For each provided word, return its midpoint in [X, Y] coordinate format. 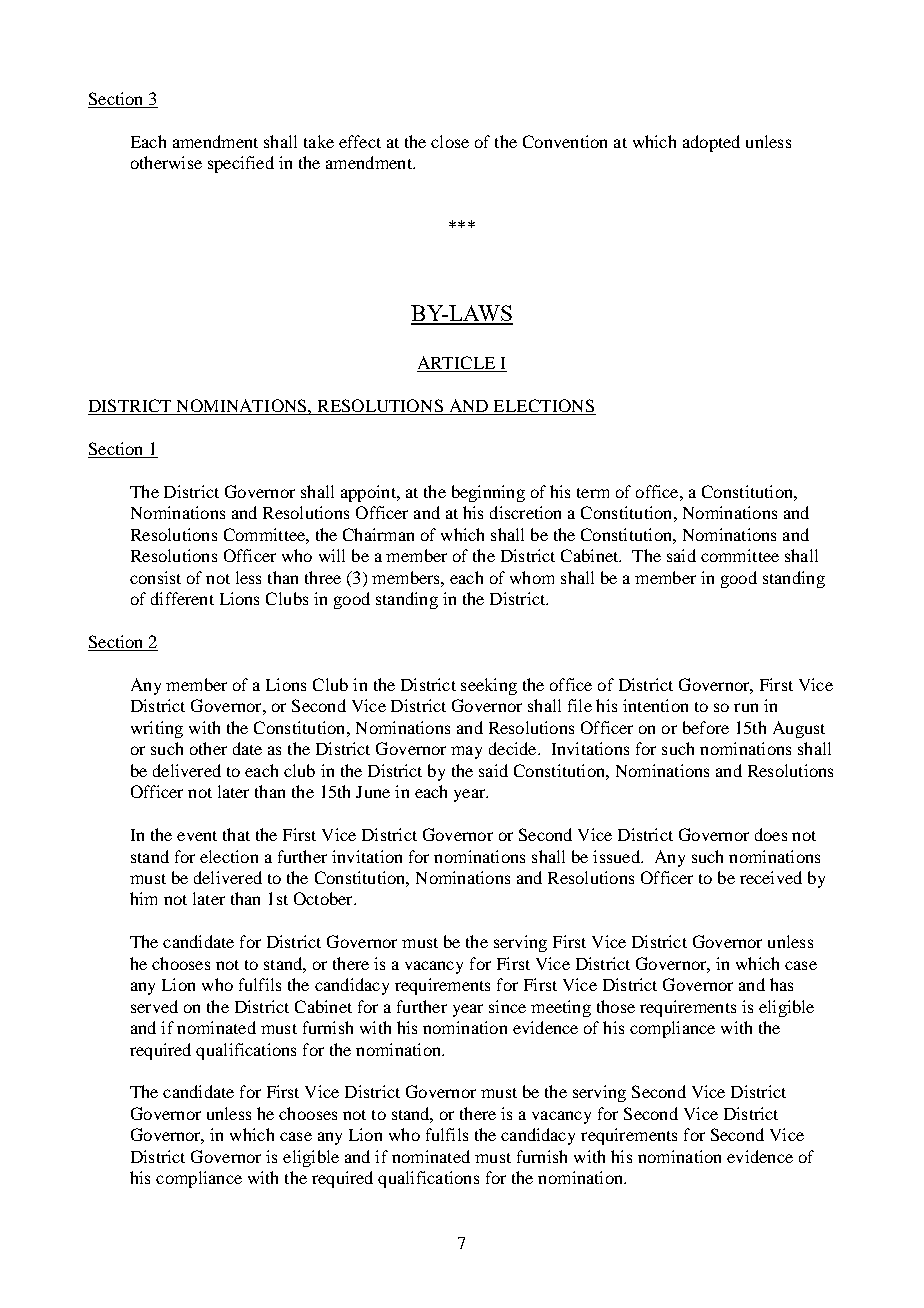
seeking [489, 686]
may [466, 752]
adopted [711, 143]
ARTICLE [457, 364]
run [746, 707]
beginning [488, 493]
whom [532, 577]
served [154, 1006]
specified [241, 164]
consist [155, 577]
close [450, 141]
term [593, 493]
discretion [525, 512]
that [236, 834]
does [771, 834]
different [182, 598]
